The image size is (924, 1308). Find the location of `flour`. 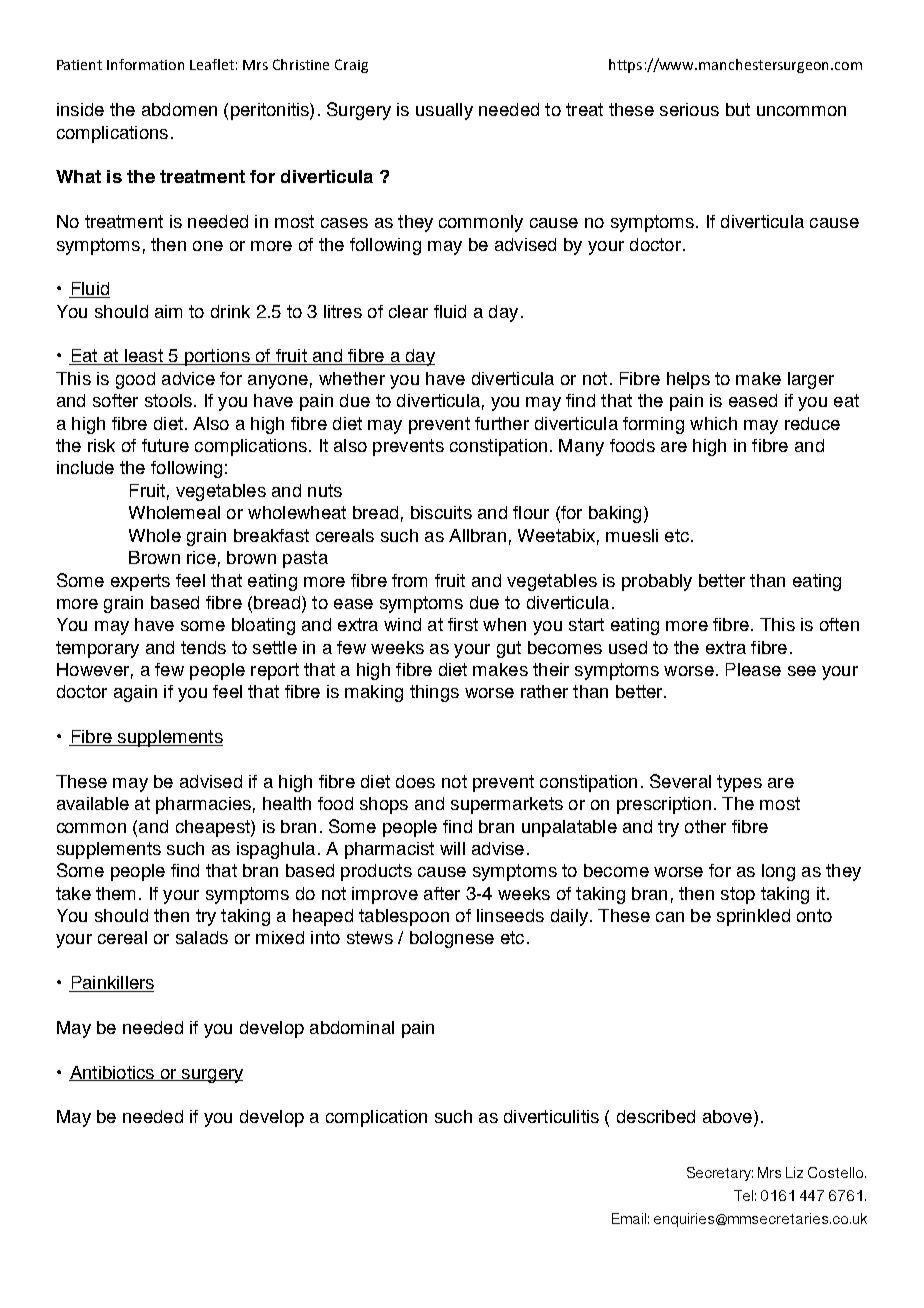

flour is located at coordinates (531, 512).
